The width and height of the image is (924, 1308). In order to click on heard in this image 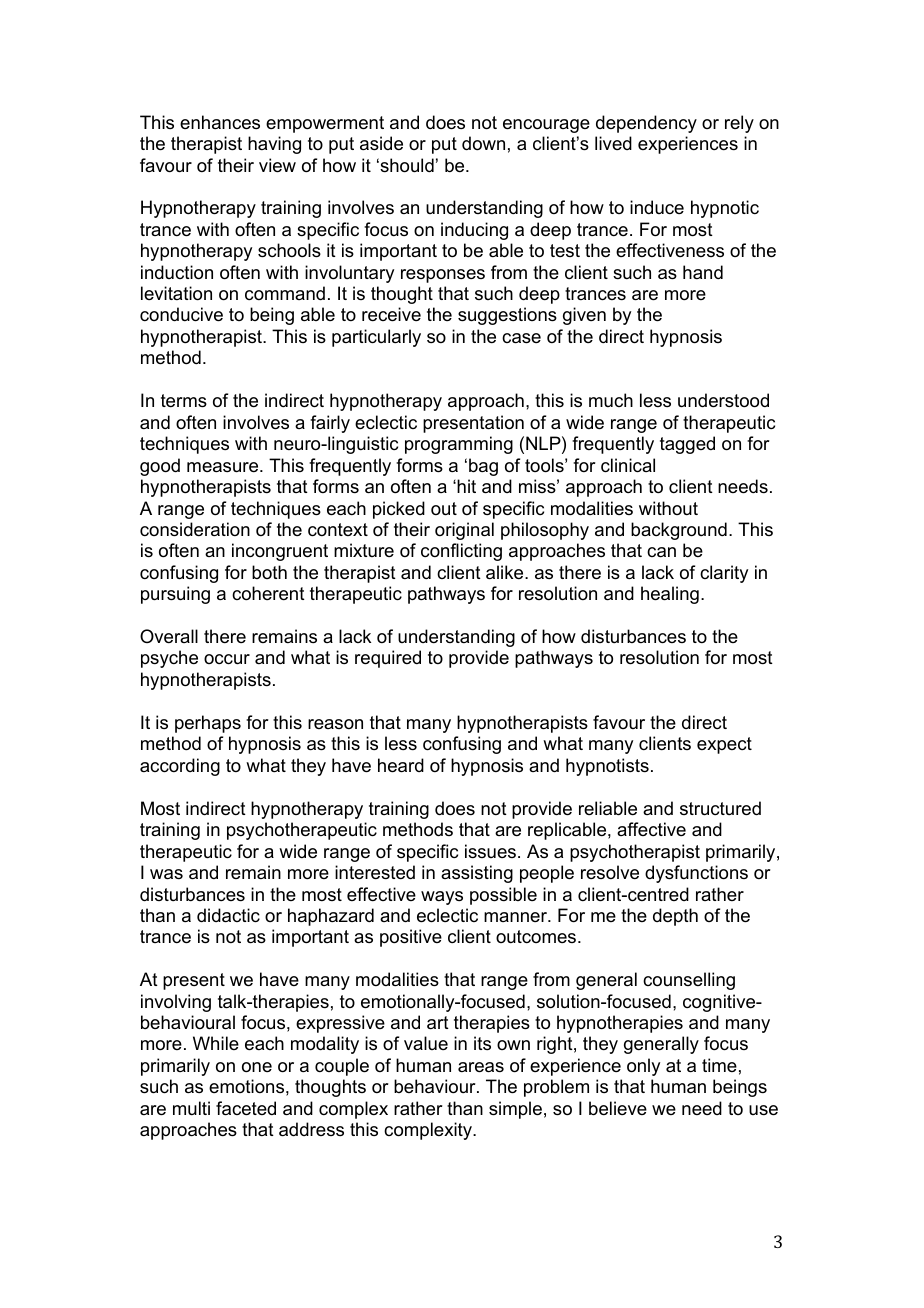, I will do `click(401, 765)`.
